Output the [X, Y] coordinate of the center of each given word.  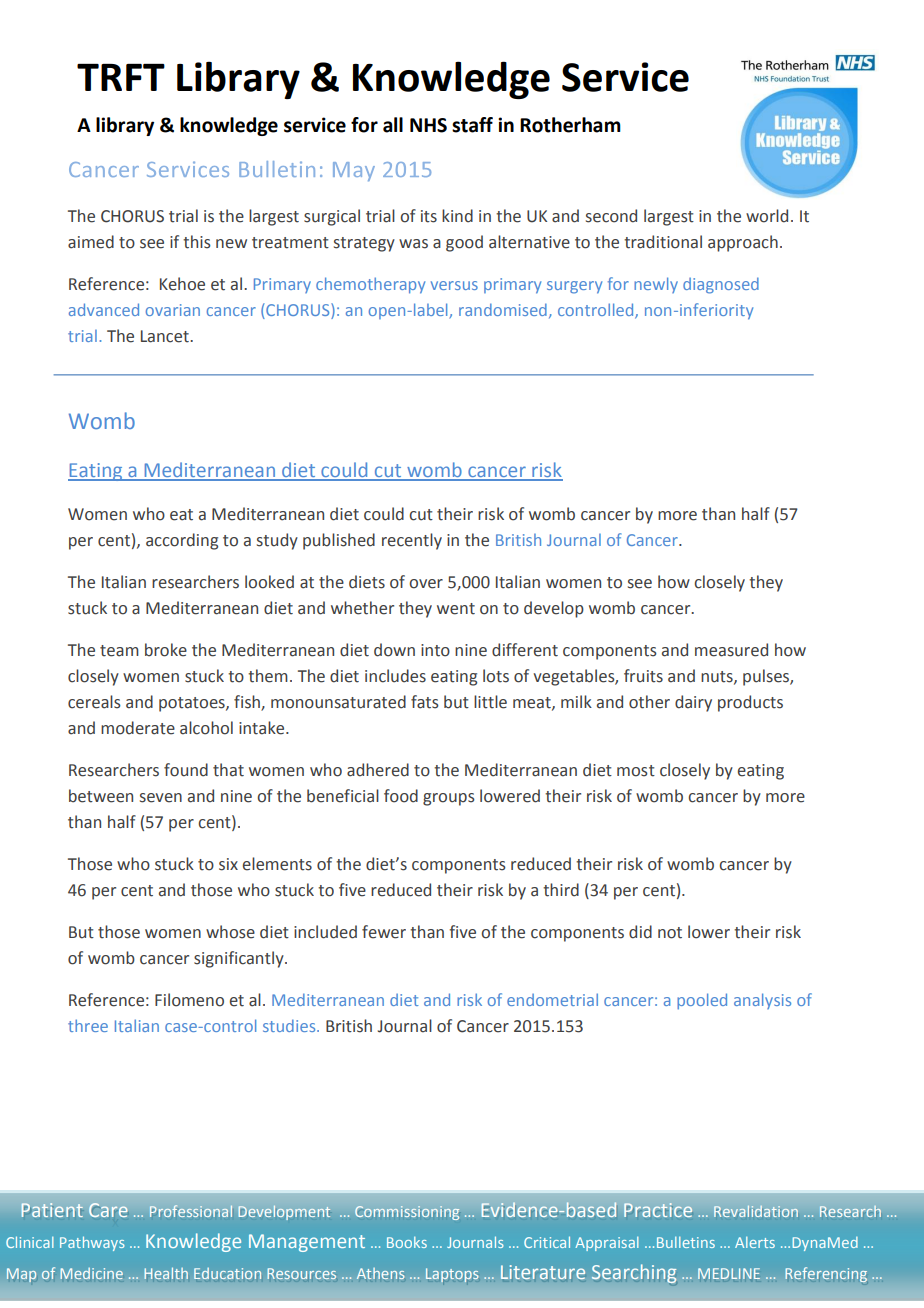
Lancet [166, 336]
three [88, 1025]
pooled [702, 1001]
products [750, 703]
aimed [91, 242]
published [339, 541]
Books [407, 1242]
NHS [428, 125]
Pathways [92, 1243]
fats [425, 702]
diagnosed [721, 285]
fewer [384, 932]
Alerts [755, 1242]
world [767, 216]
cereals [94, 702]
